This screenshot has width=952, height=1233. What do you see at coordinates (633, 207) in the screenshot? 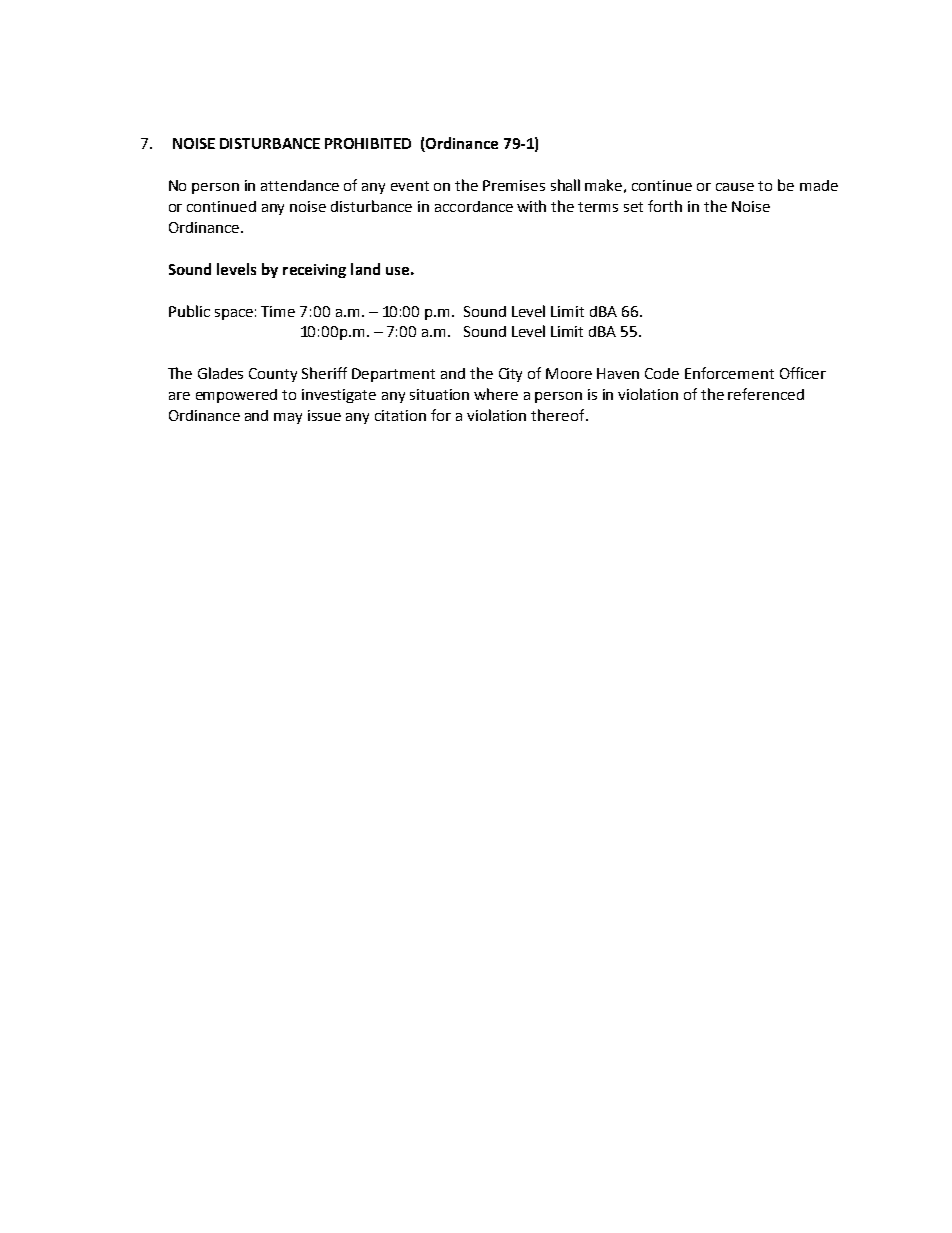
I see `set` at bounding box center [633, 207].
